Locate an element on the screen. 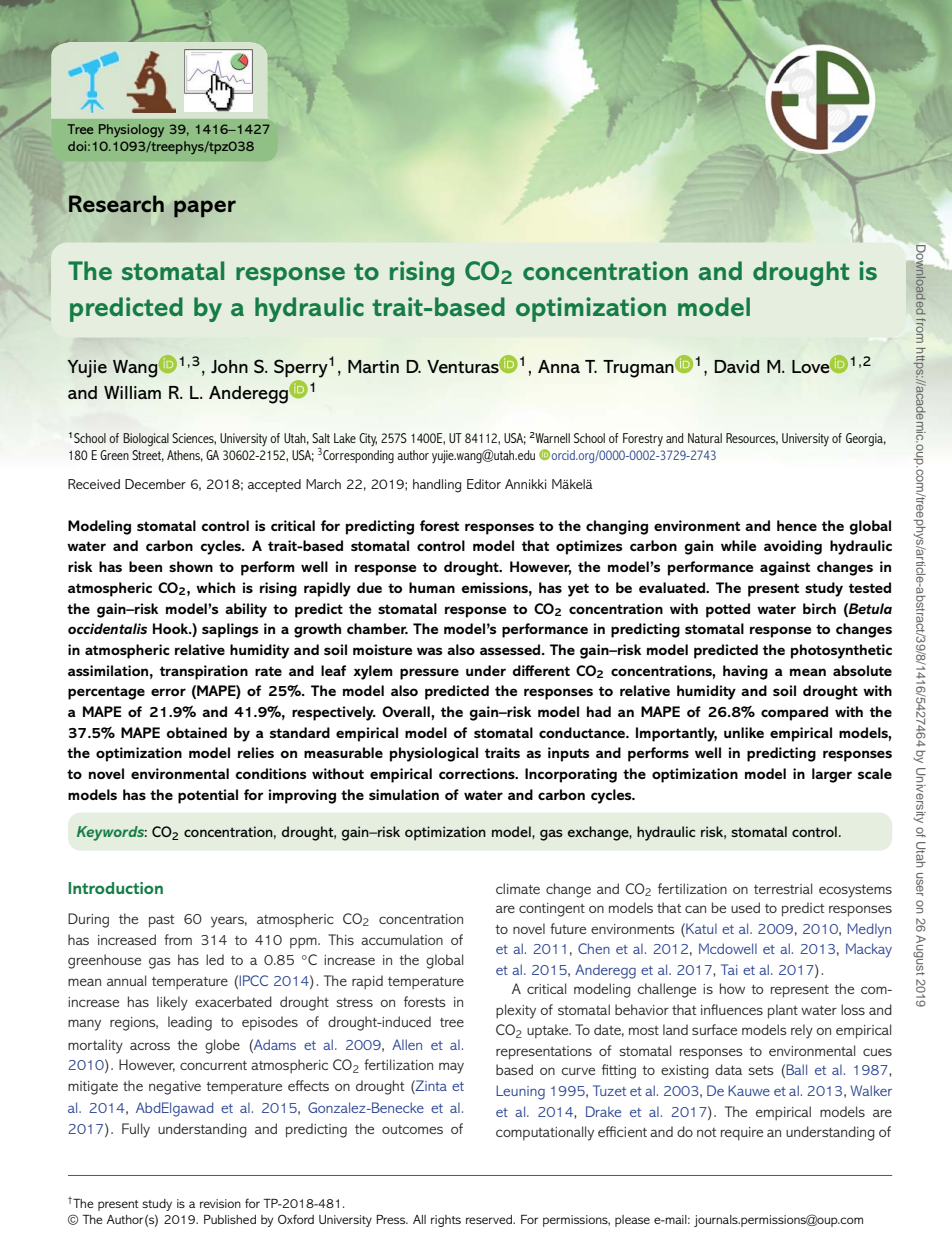 Image resolution: width=952 pixels, height=1251 pixels. reserved is located at coordinates (490, 1219).
